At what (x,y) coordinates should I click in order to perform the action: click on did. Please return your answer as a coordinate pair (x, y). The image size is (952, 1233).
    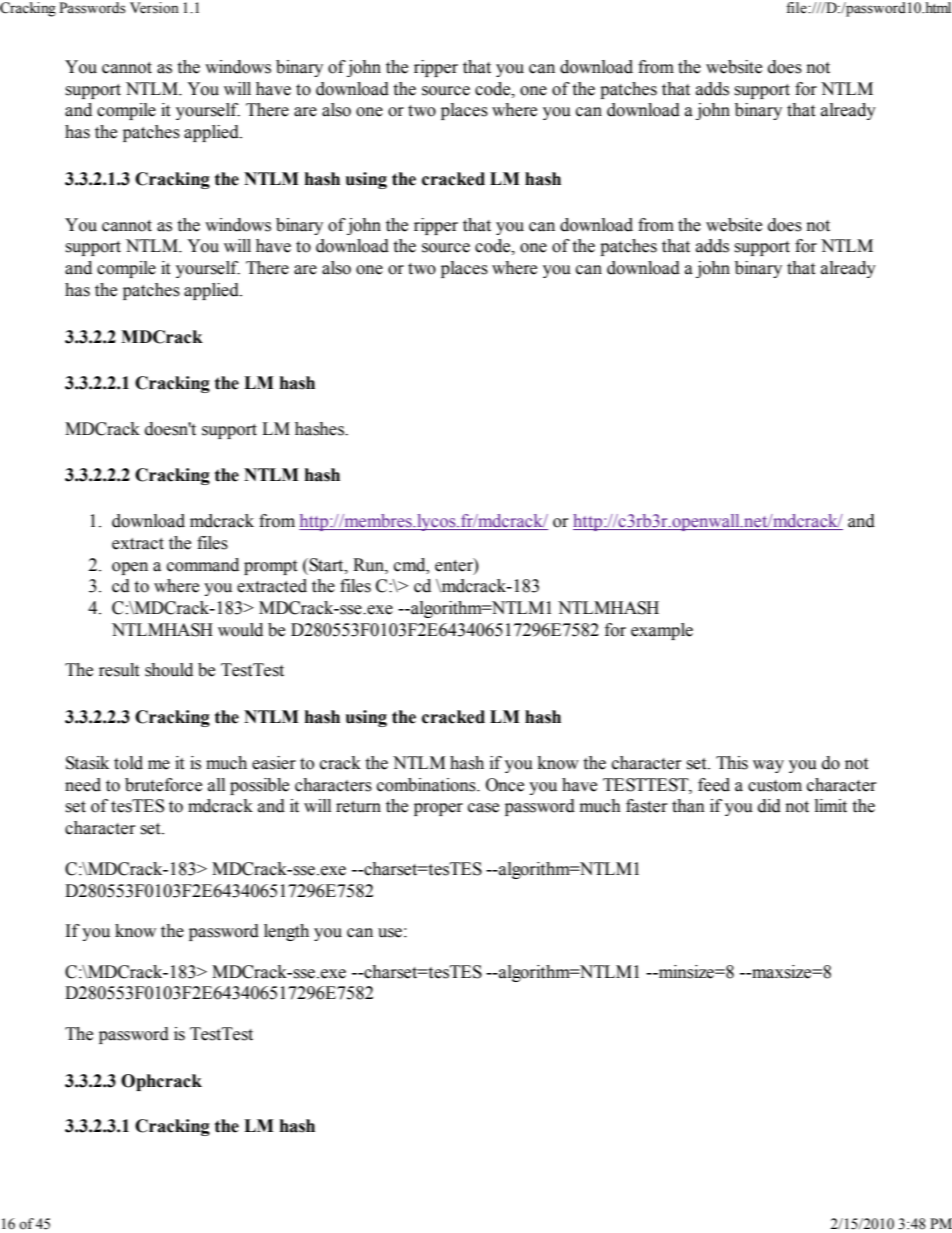
    Looking at the image, I should click on (769, 806).
